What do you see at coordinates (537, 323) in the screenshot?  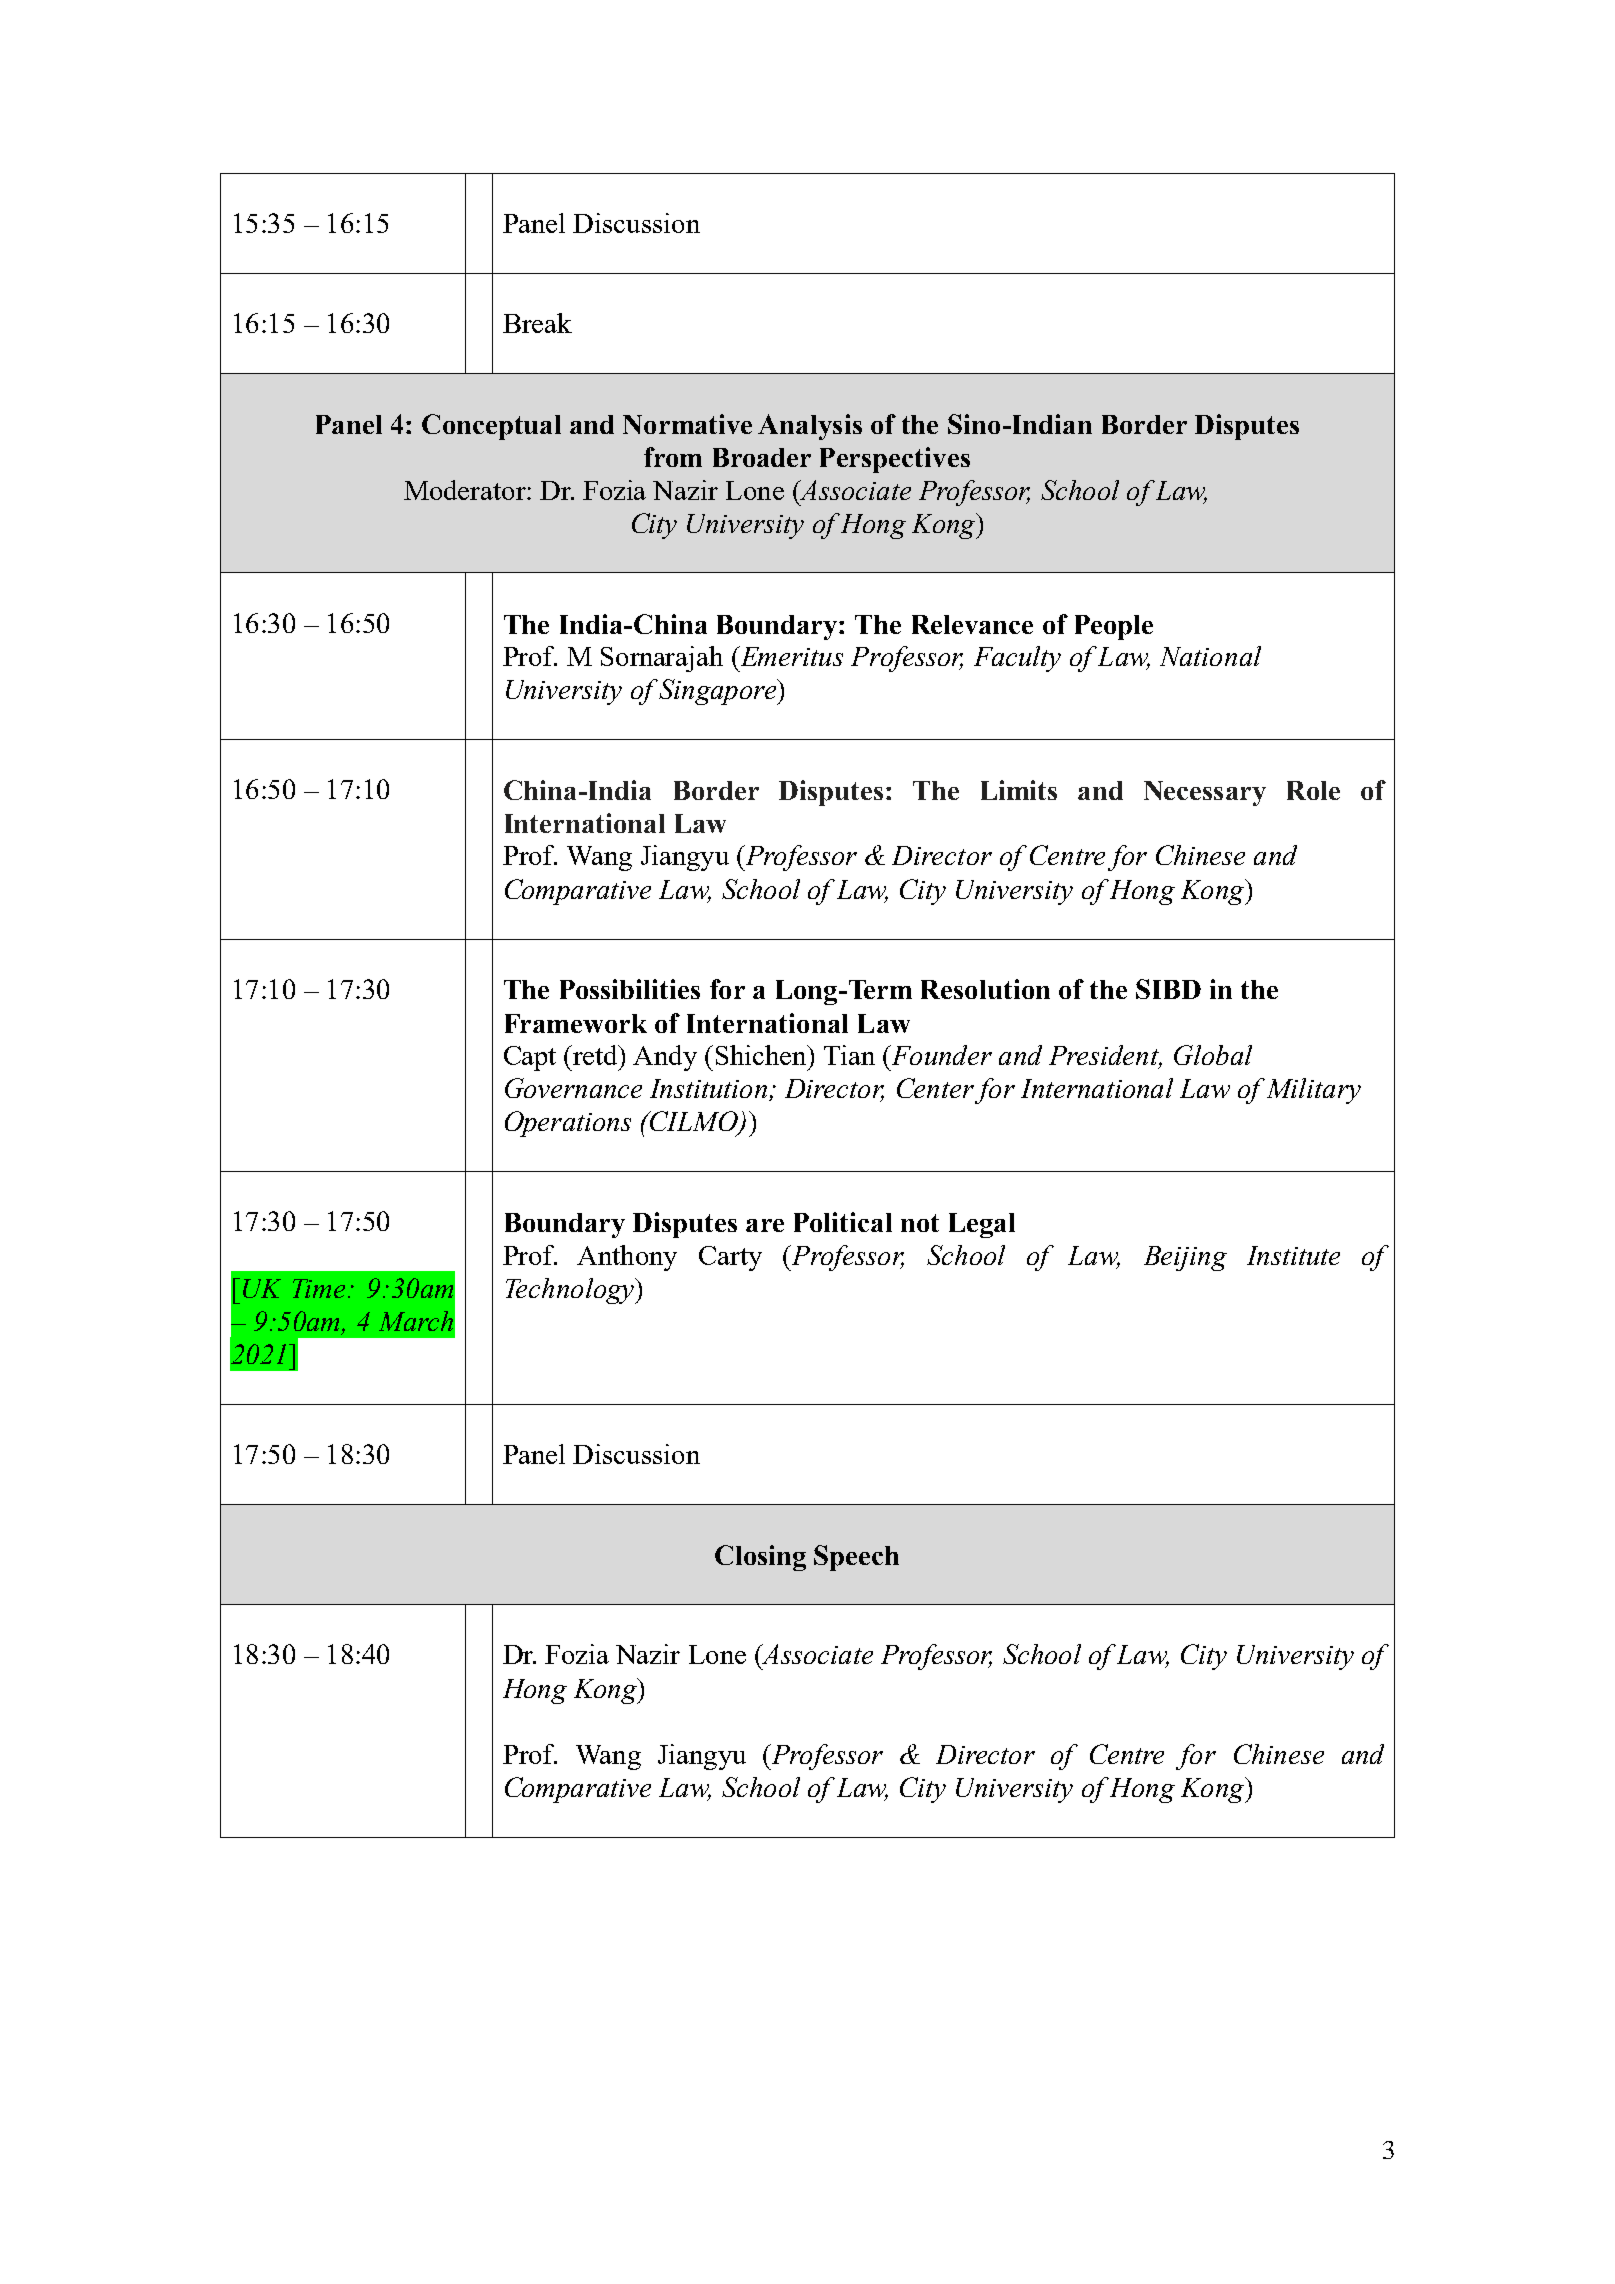 I see `Break` at bounding box center [537, 323].
